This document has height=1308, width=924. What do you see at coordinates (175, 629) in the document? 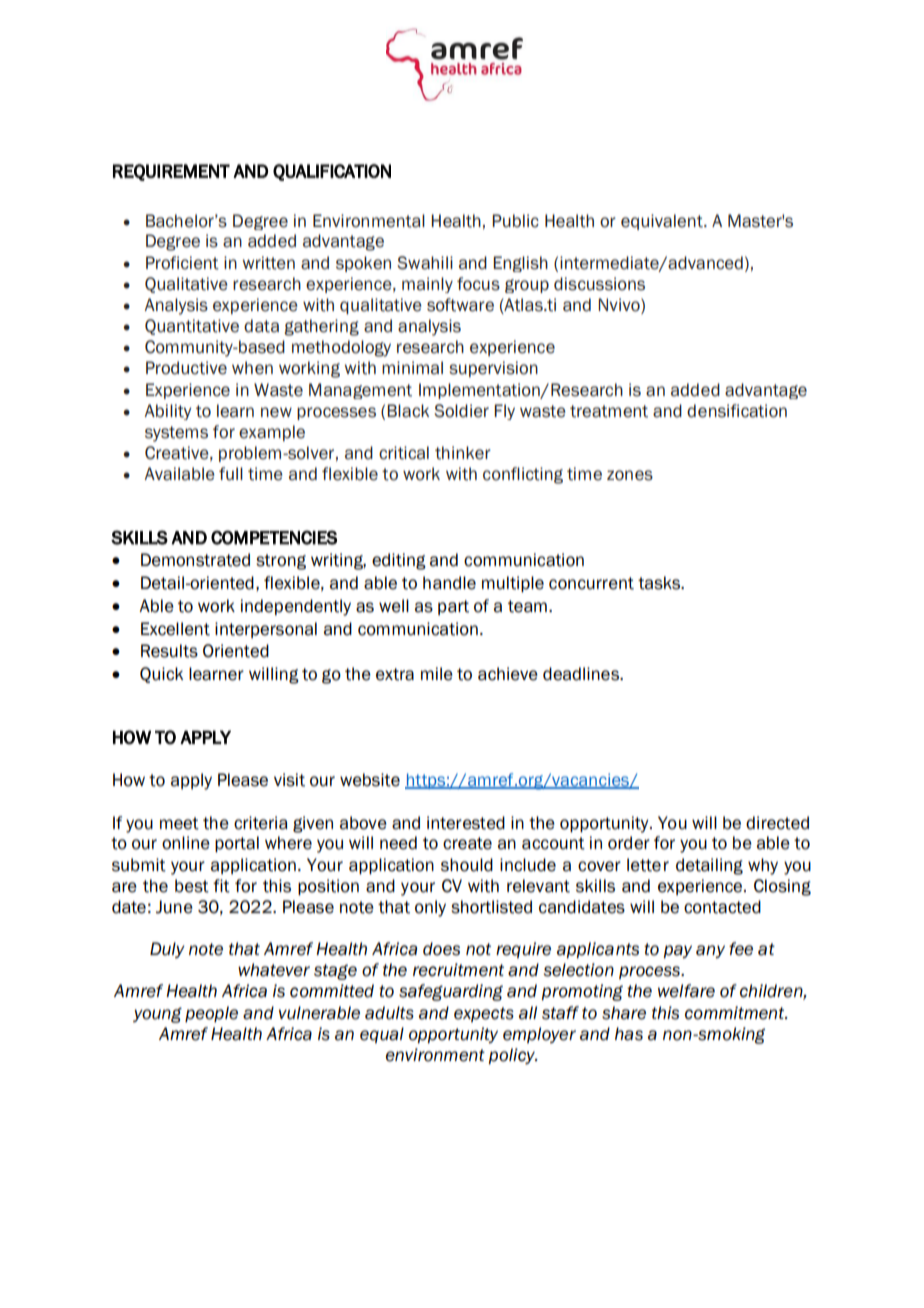
I see `Excellent` at bounding box center [175, 629].
